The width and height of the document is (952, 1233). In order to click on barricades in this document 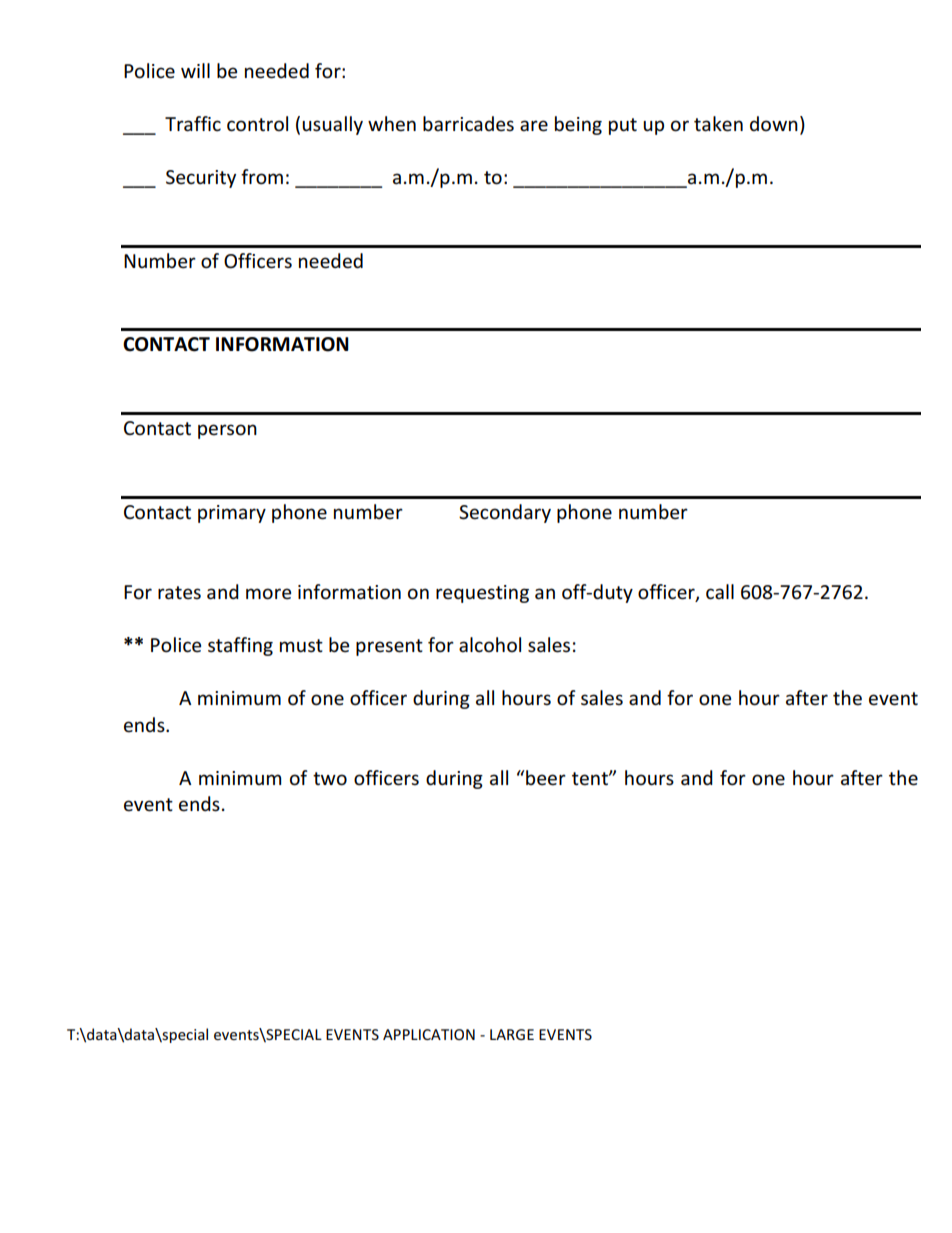, I will do `click(468, 124)`.
